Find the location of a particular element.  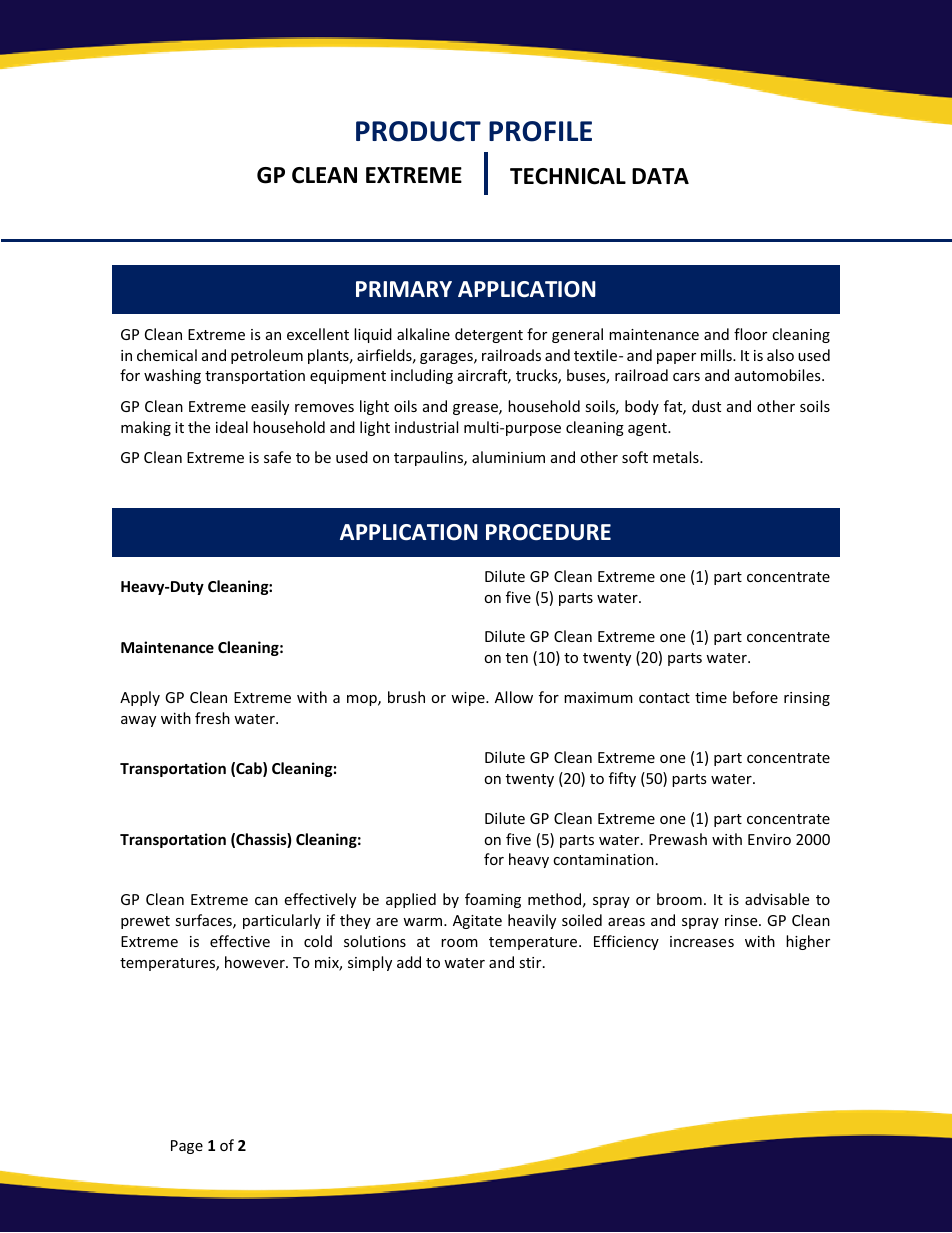

rinse is located at coordinates (742, 920).
